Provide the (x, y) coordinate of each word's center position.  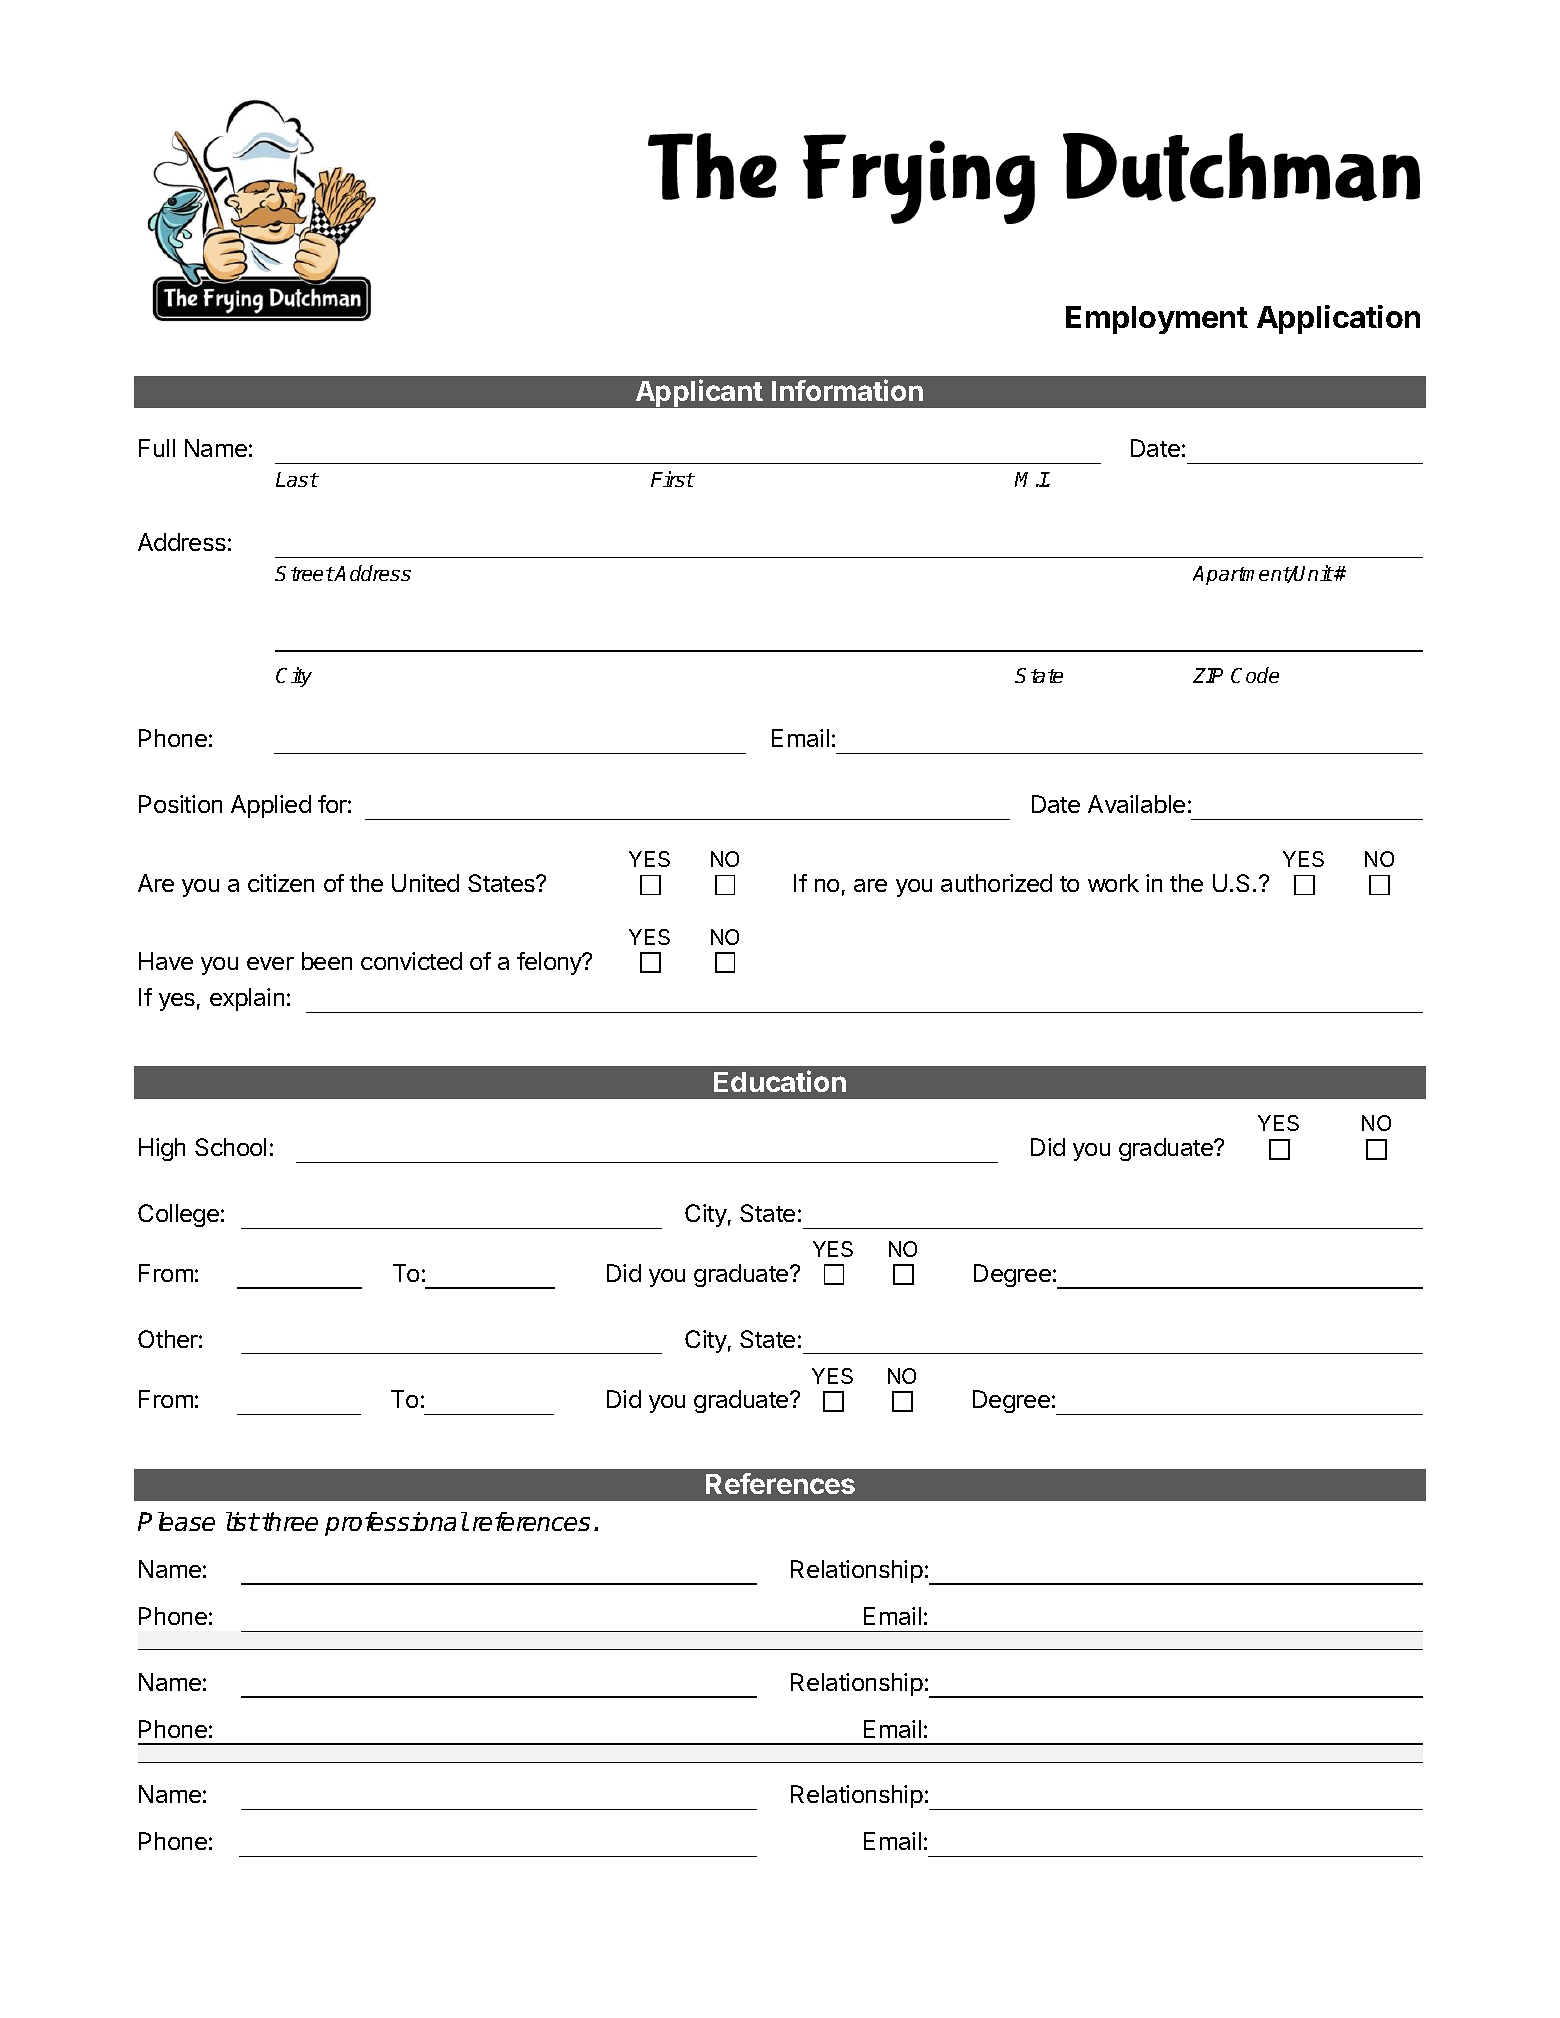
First (672, 479)
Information (847, 390)
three (290, 1521)
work (1113, 883)
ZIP (1208, 675)
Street (304, 573)
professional (396, 1524)
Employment (1157, 320)
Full (157, 448)
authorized (996, 883)
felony (550, 963)
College (178, 1215)
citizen (281, 883)
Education (780, 1081)
